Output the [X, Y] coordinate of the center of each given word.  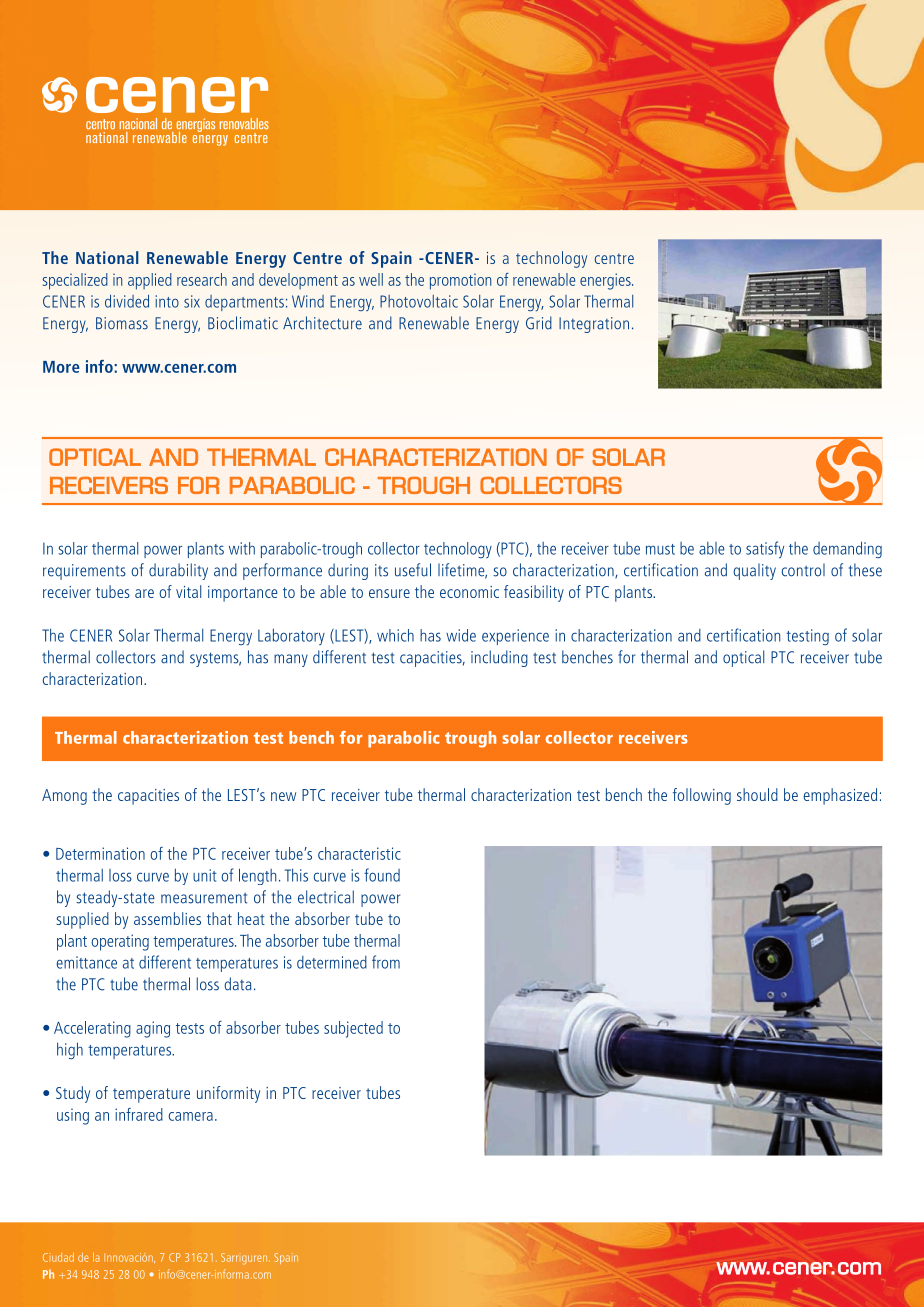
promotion [460, 282]
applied [150, 281]
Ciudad [58, 1257]
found [382, 875]
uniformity [228, 1094]
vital [188, 591]
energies [606, 281]
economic [469, 592]
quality [754, 571]
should [757, 794]
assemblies [167, 918]
